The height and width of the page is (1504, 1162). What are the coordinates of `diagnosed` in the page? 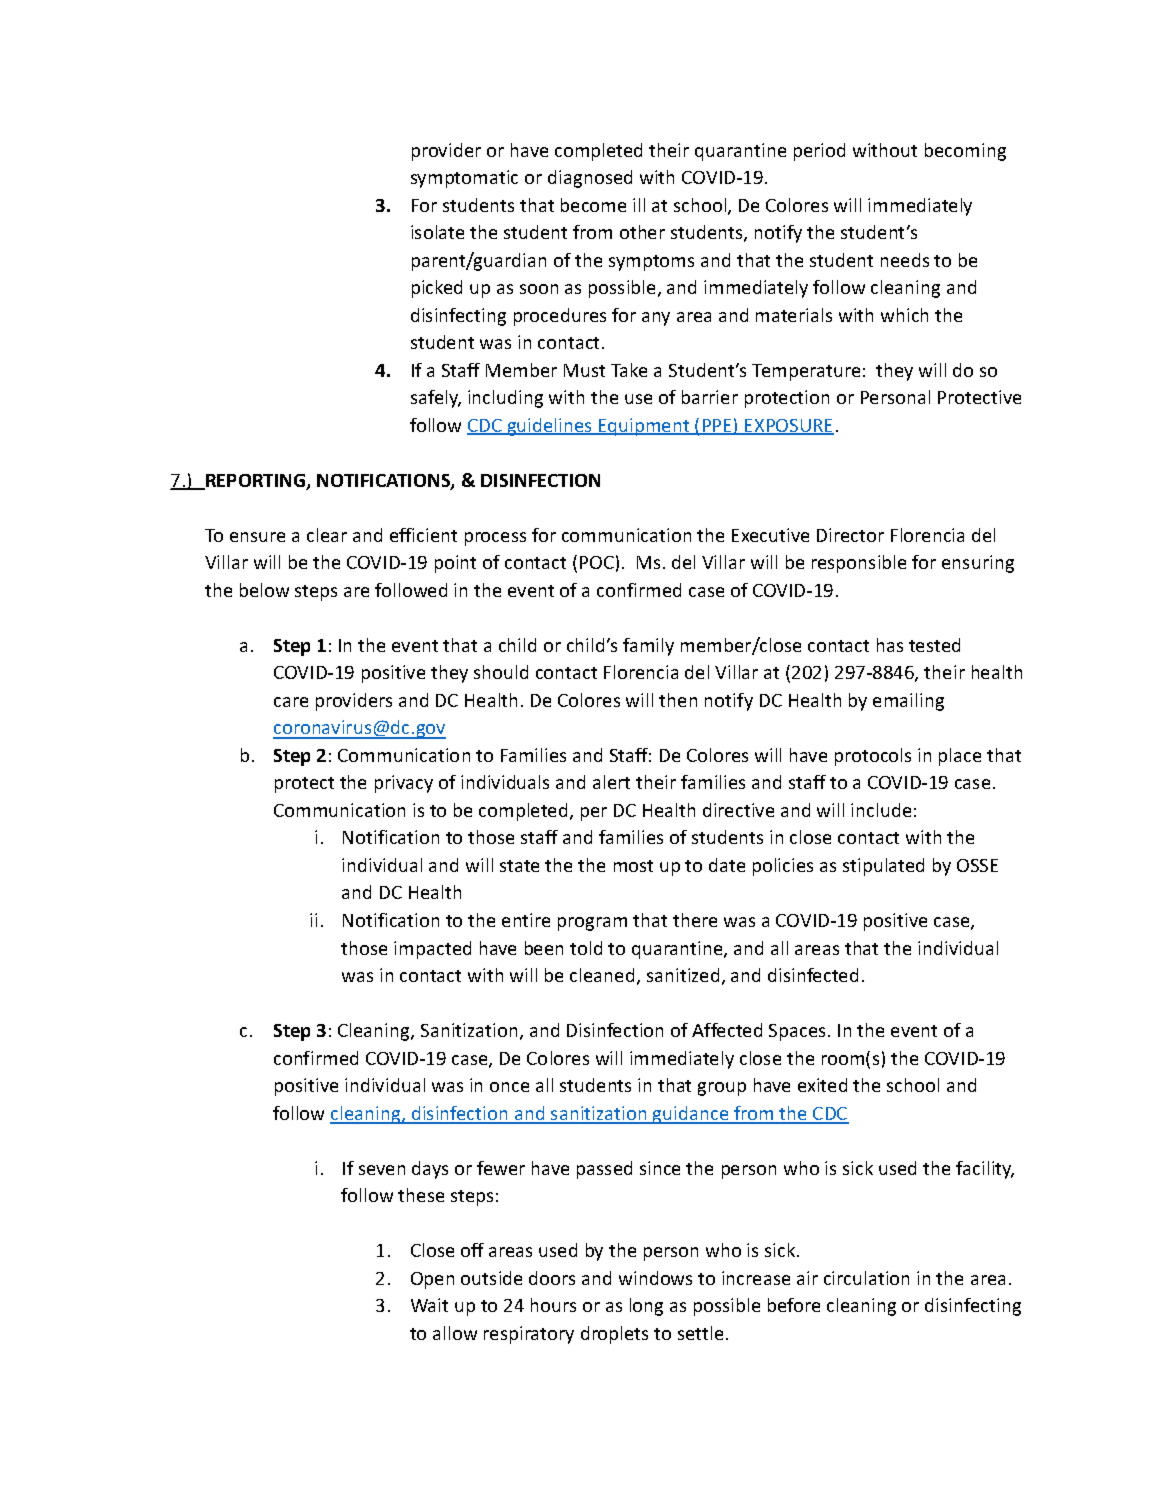 It's located at (590, 179).
